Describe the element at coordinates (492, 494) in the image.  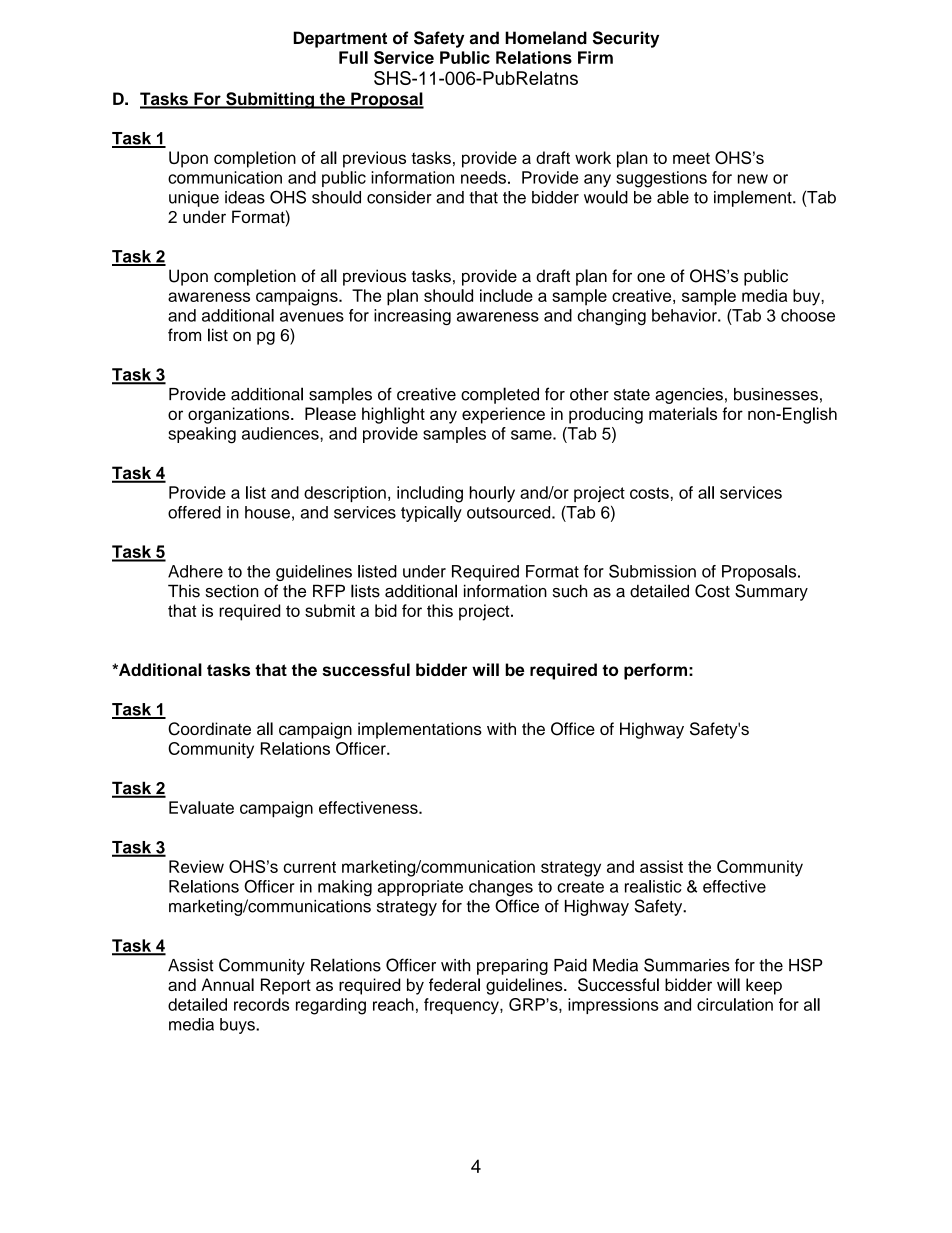
I see `hourly` at that location.
